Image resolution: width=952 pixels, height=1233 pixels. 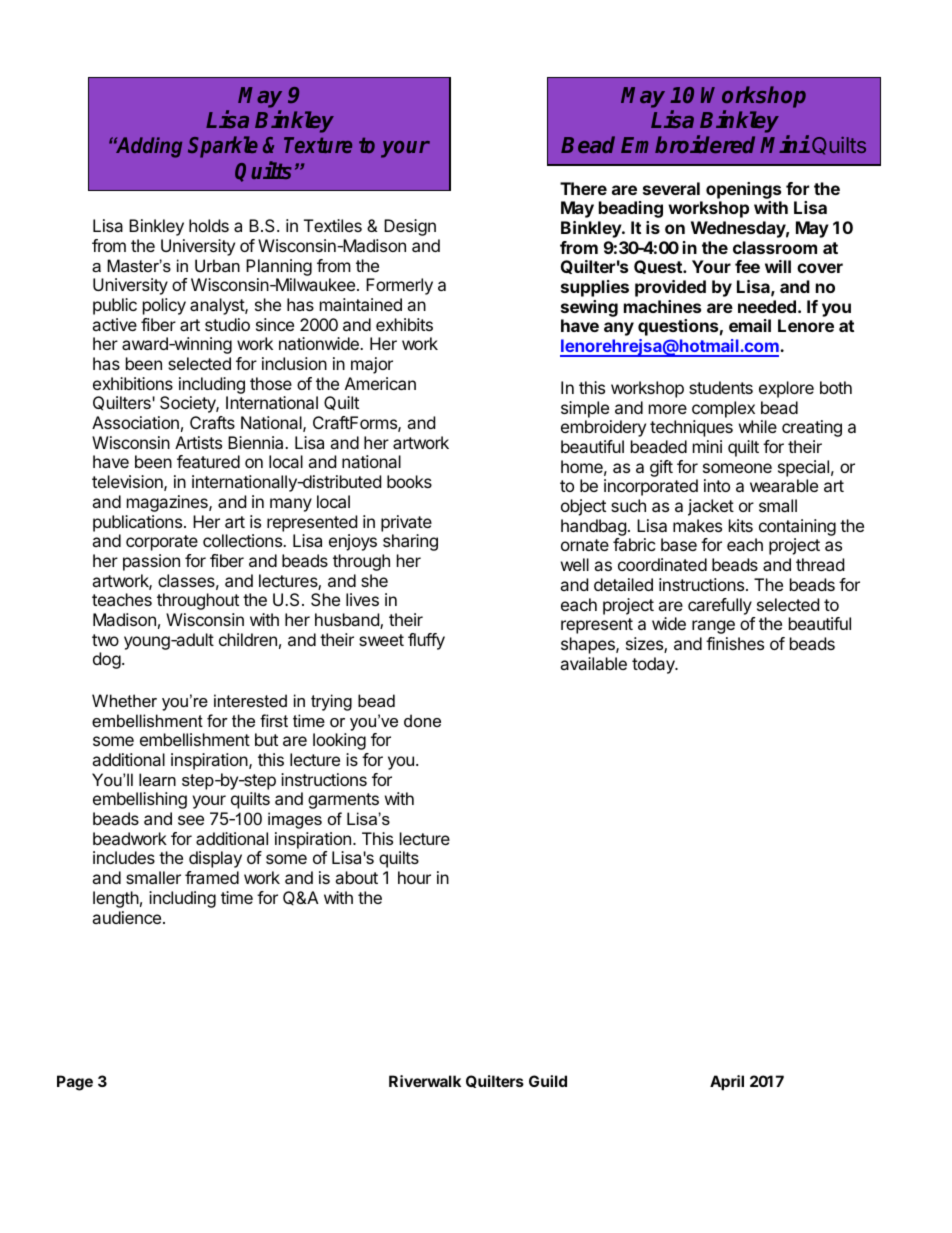 I want to click on into, so click(x=717, y=485).
